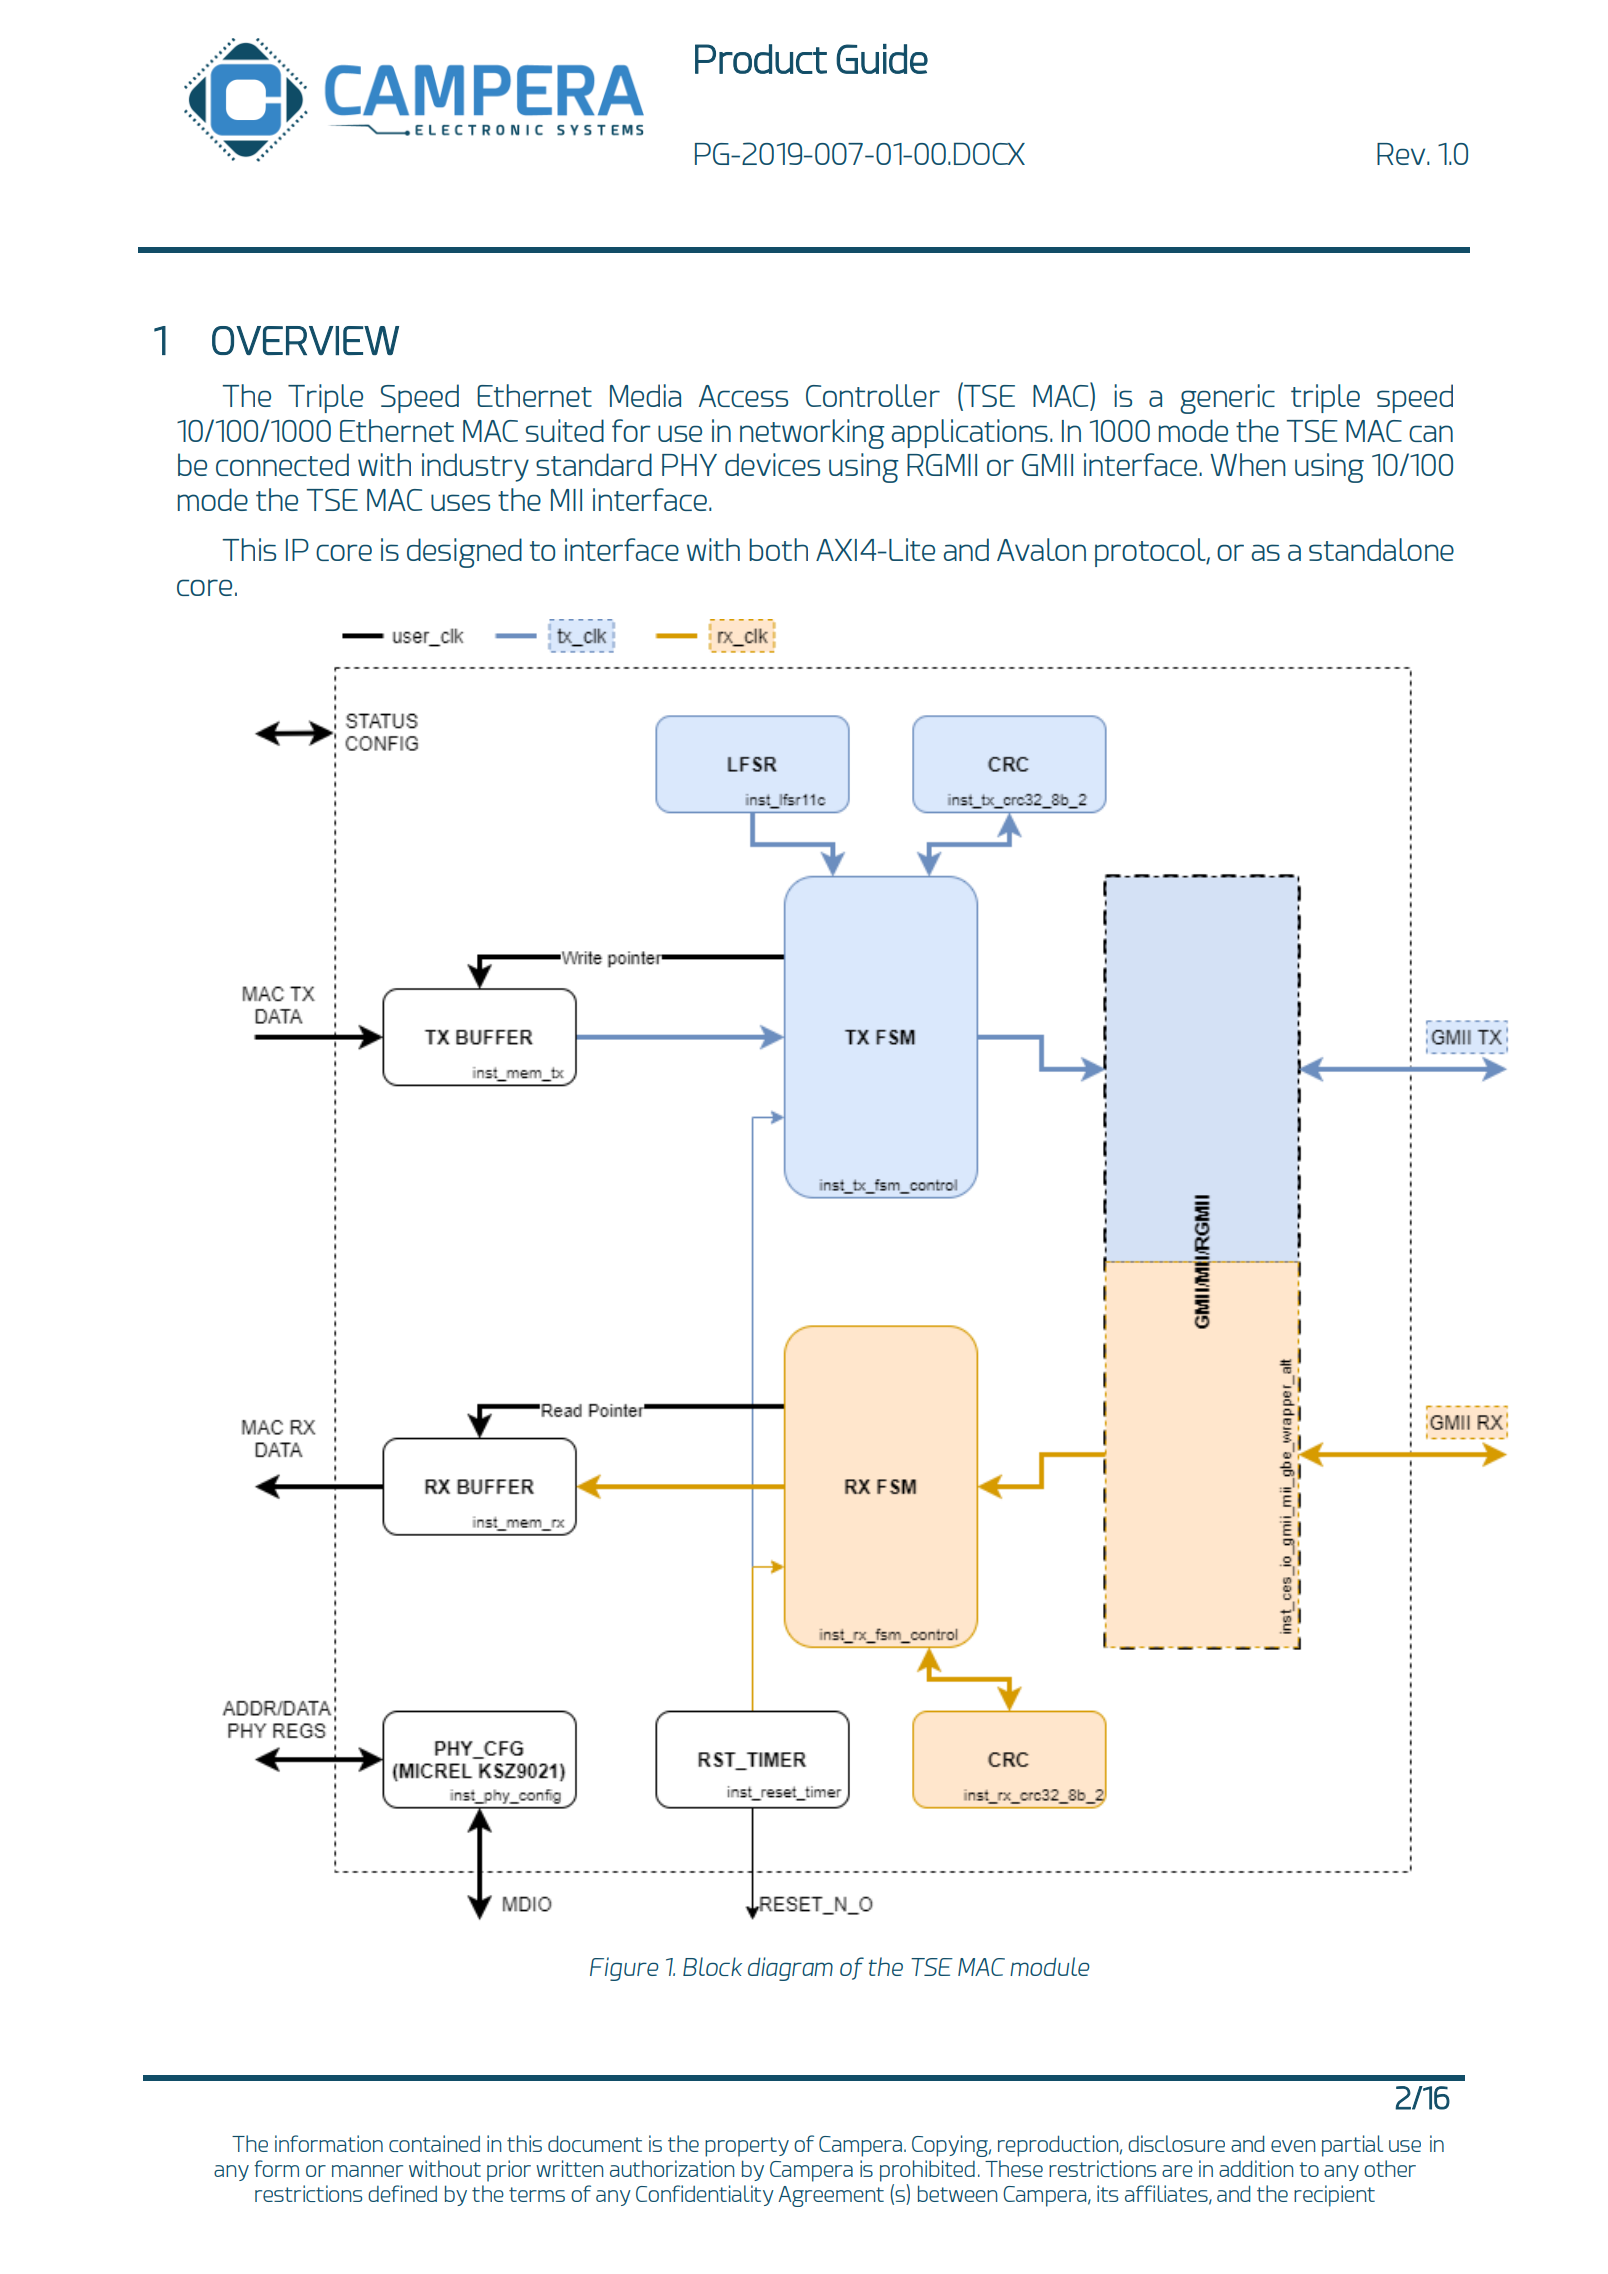 This screenshot has height=2274, width=1608. What do you see at coordinates (778, 549) in the screenshot?
I see `both` at bounding box center [778, 549].
